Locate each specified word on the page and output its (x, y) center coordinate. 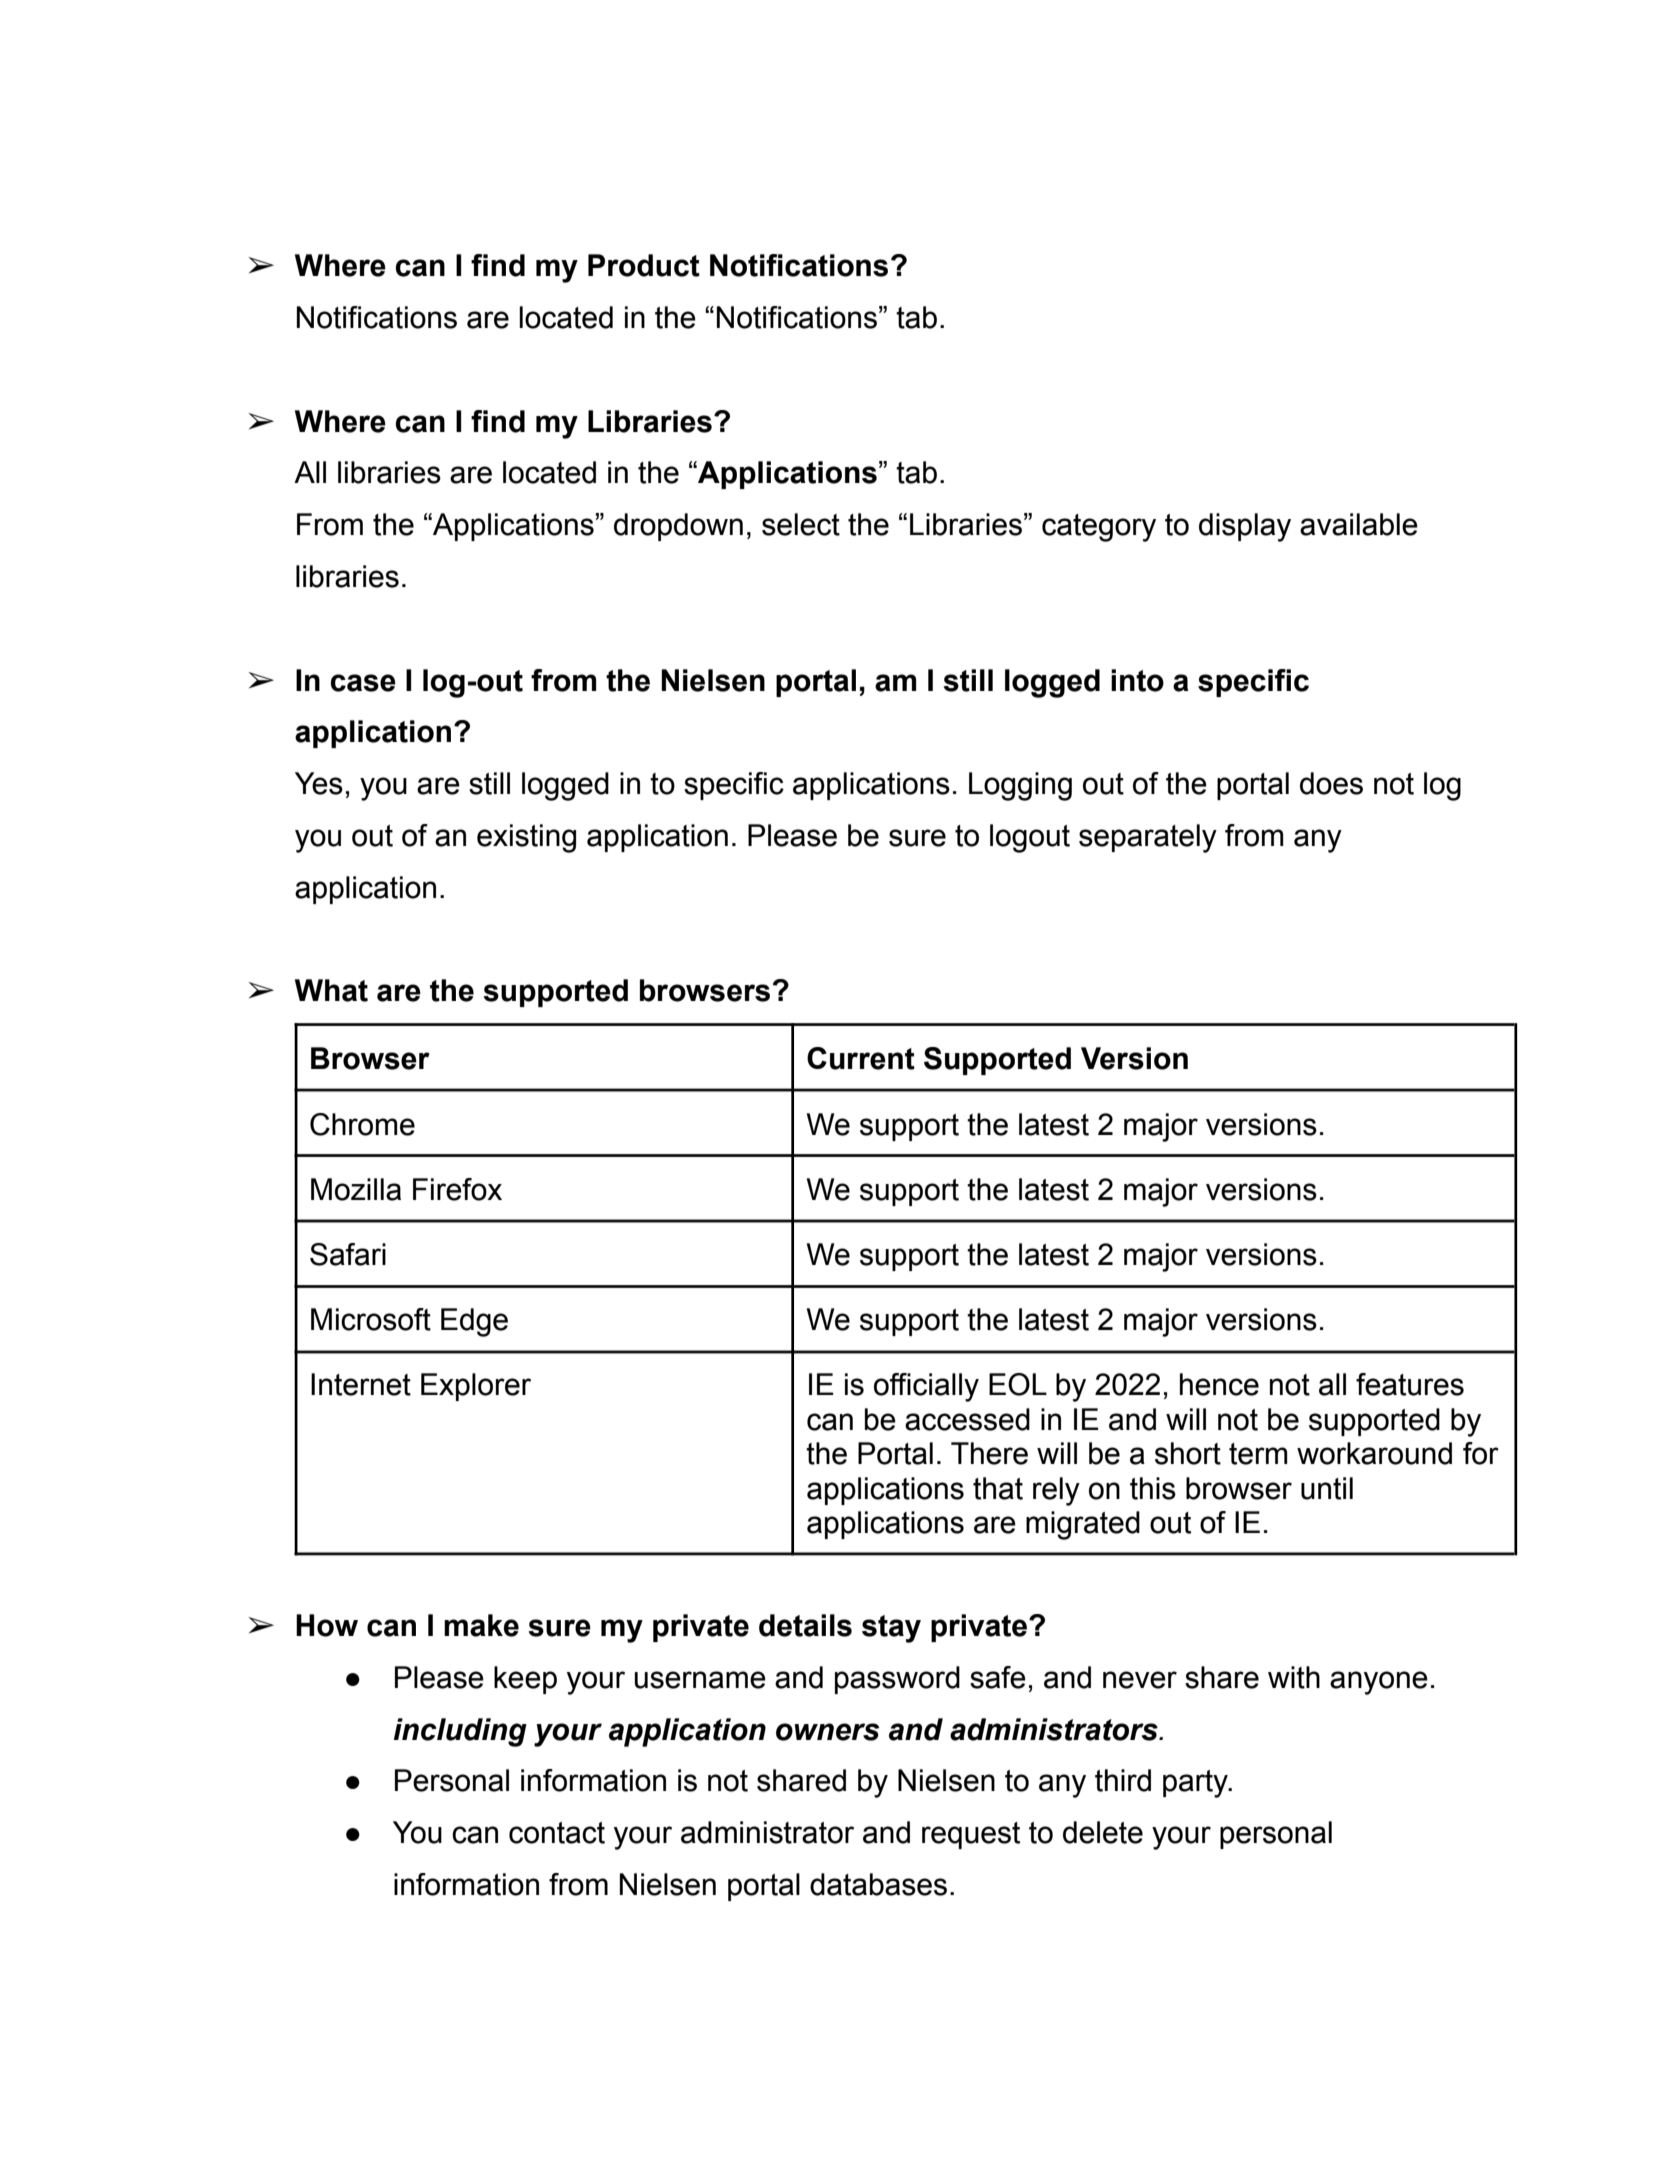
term (1258, 1454)
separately (1148, 838)
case (363, 683)
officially (926, 1387)
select (801, 524)
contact (557, 1833)
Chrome (362, 1124)
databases (878, 1884)
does (1331, 783)
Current (861, 1058)
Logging (1020, 786)
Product (644, 265)
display (1245, 527)
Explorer (476, 1387)
